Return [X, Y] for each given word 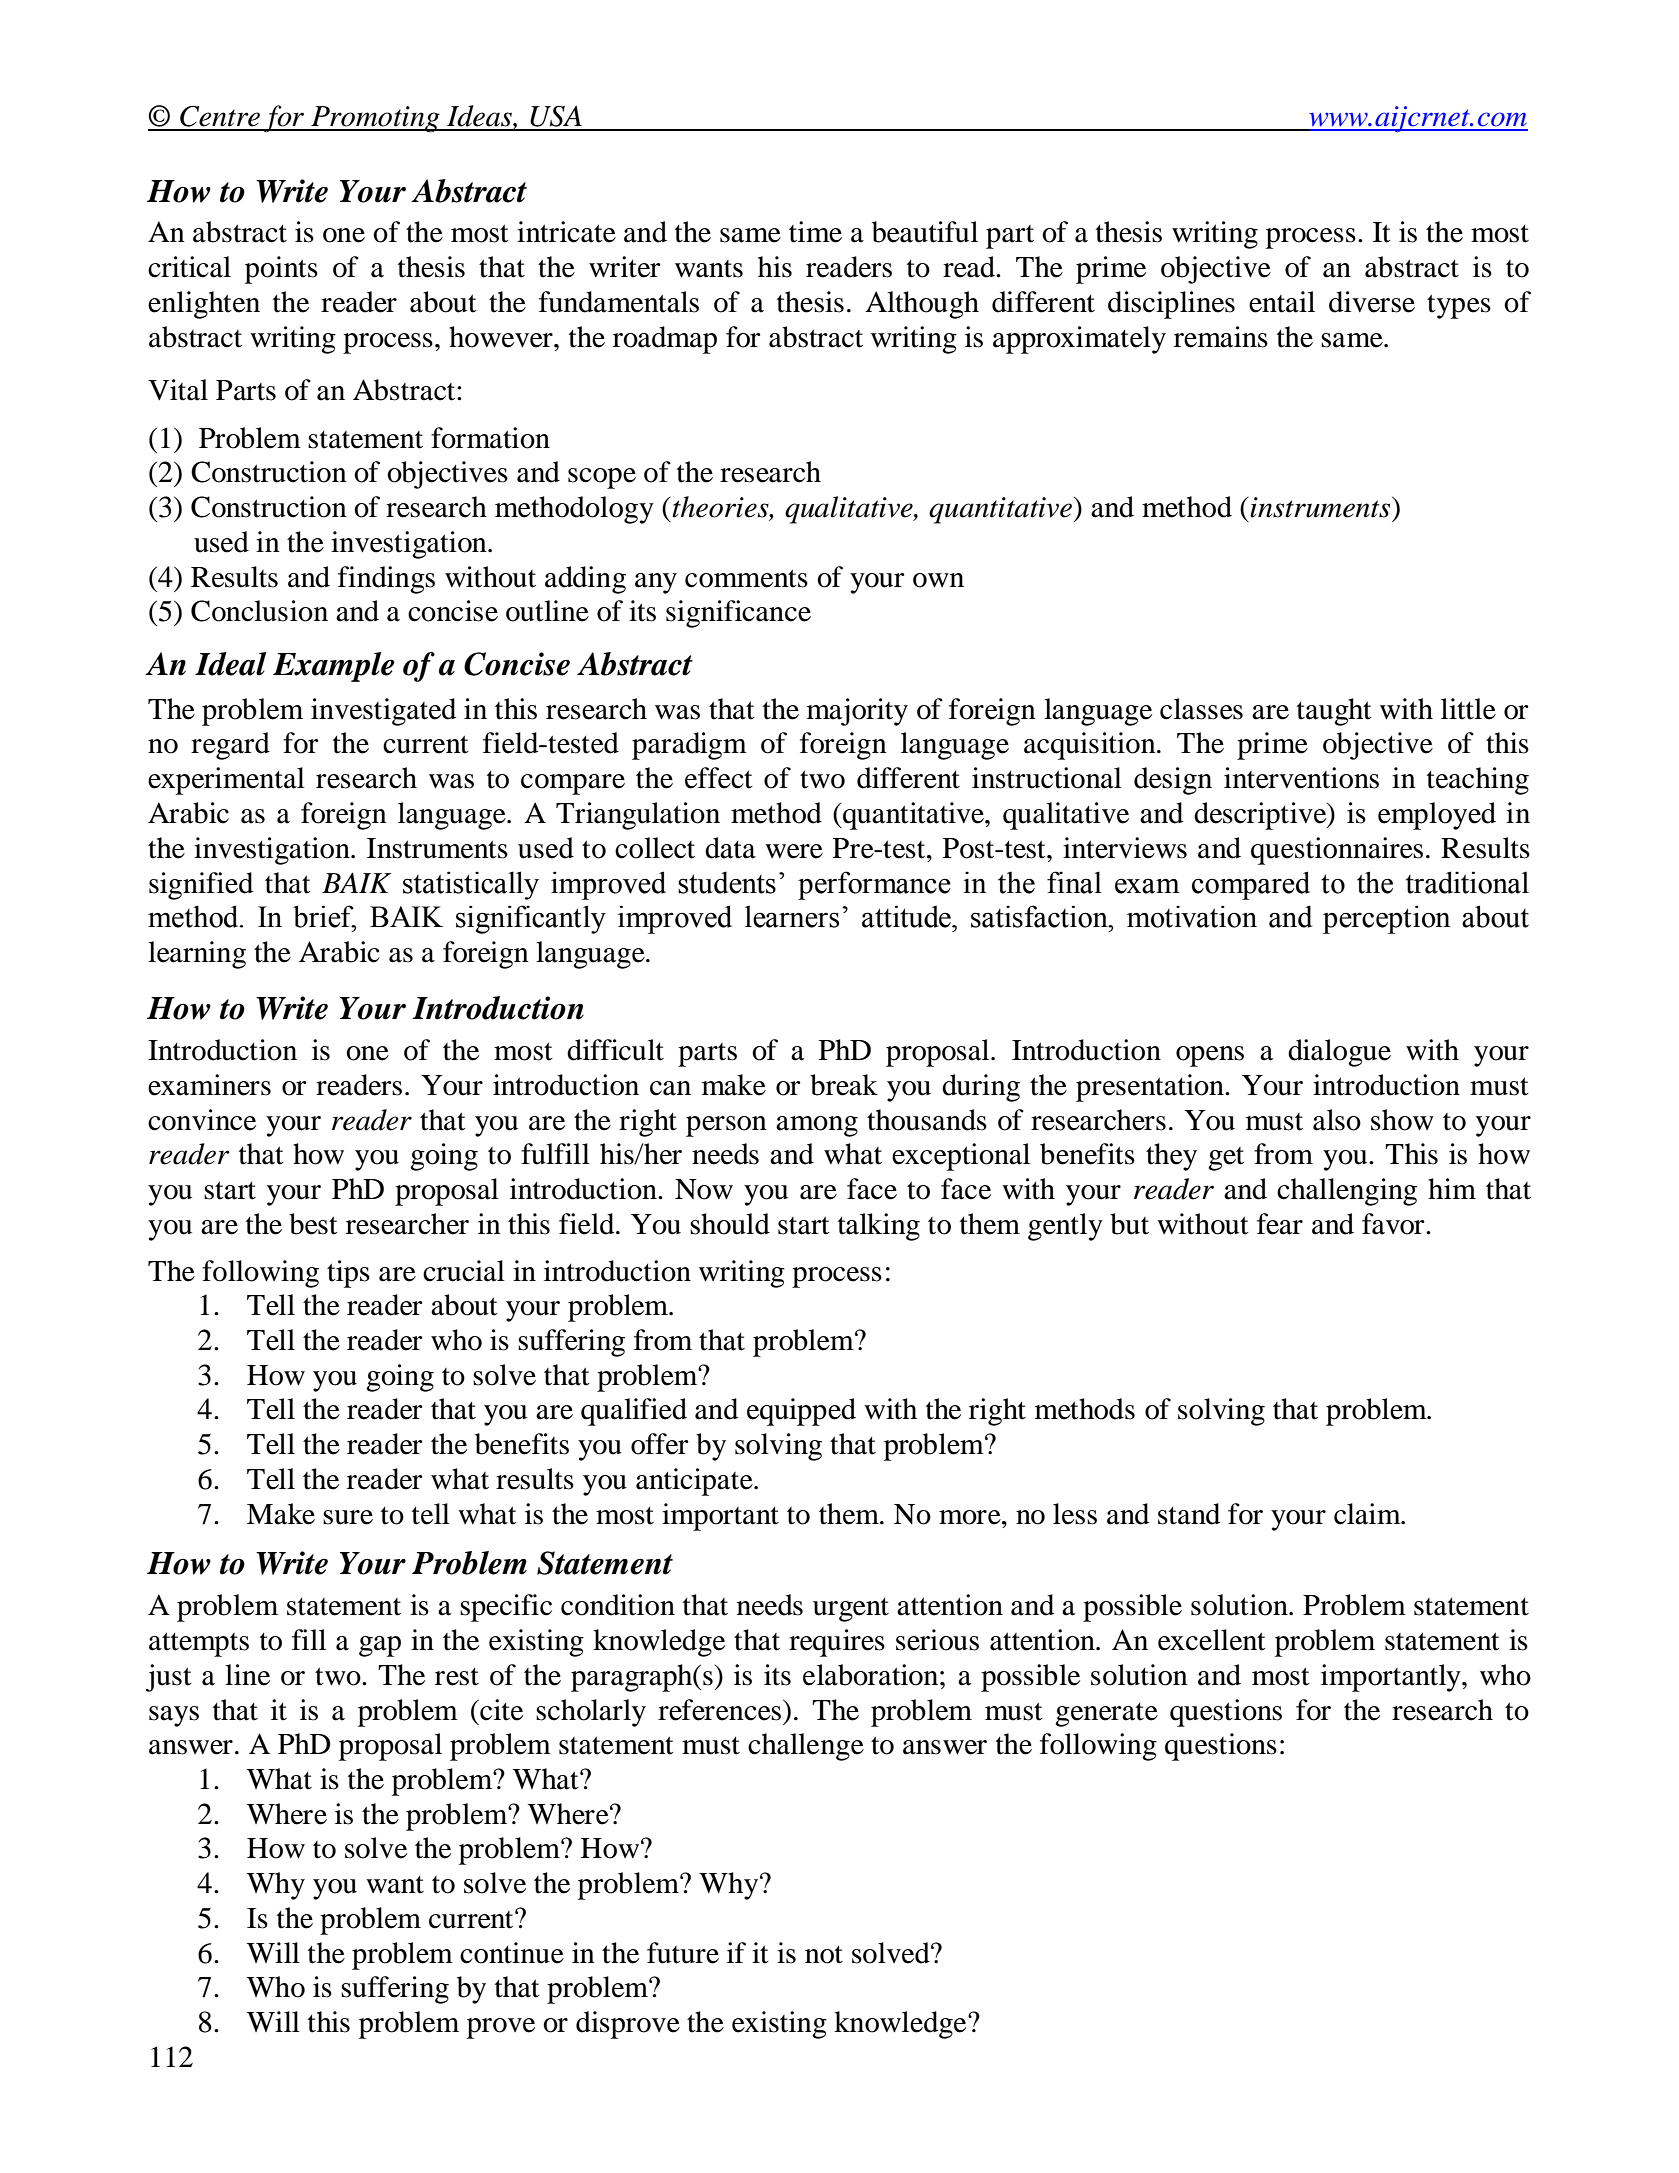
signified [201, 886]
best [313, 1224]
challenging [1347, 1192]
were [794, 851]
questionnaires [1337, 851]
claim [1368, 1514]
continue [512, 1953]
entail [1282, 302]
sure [348, 1517]
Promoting [375, 119]
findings [386, 580]
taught [1334, 712]
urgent [851, 1610]
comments [746, 578]
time [815, 232]
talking [879, 1227]
